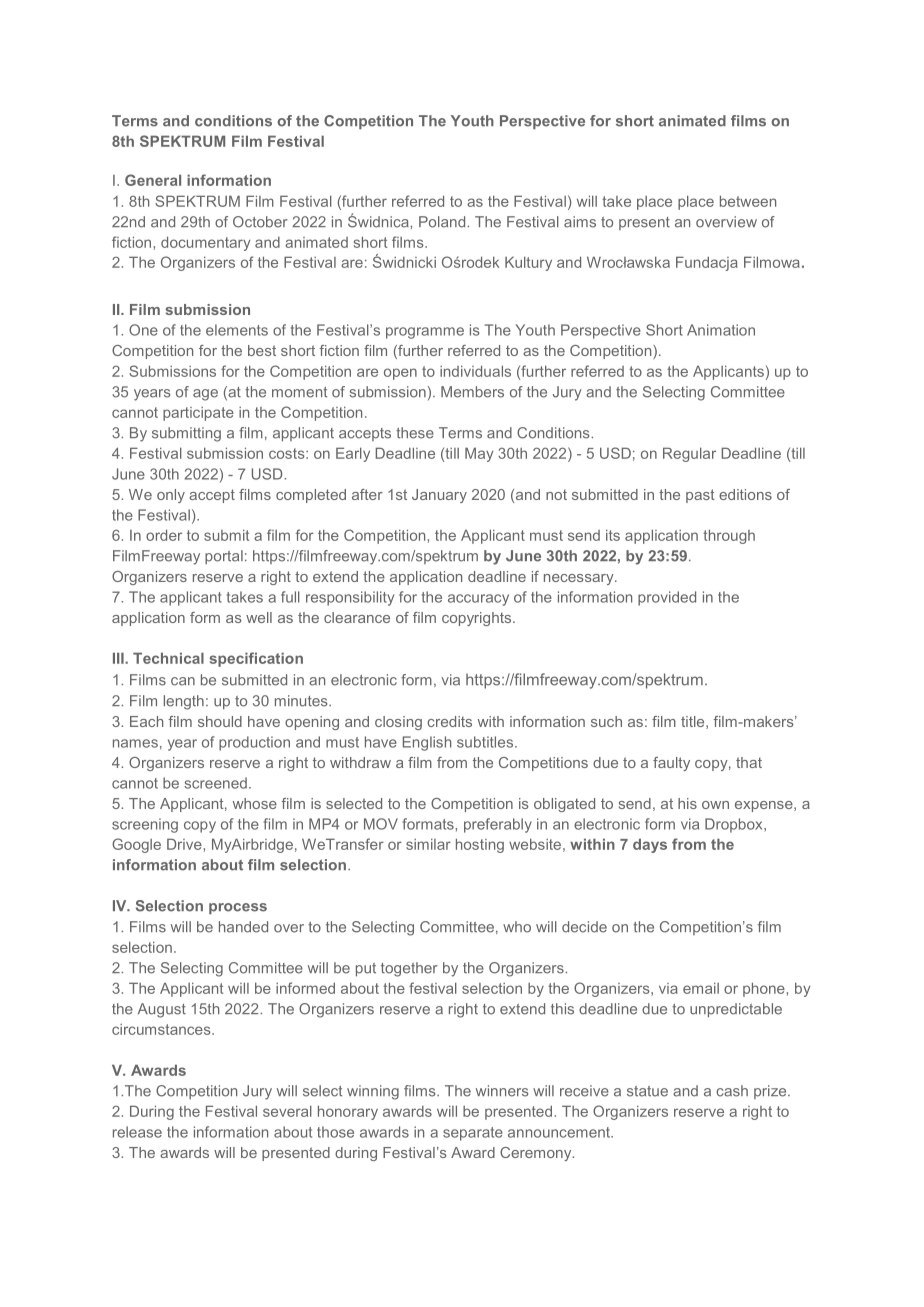 The image size is (924, 1307). What do you see at coordinates (473, 1134) in the image?
I see `separate` at bounding box center [473, 1134].
